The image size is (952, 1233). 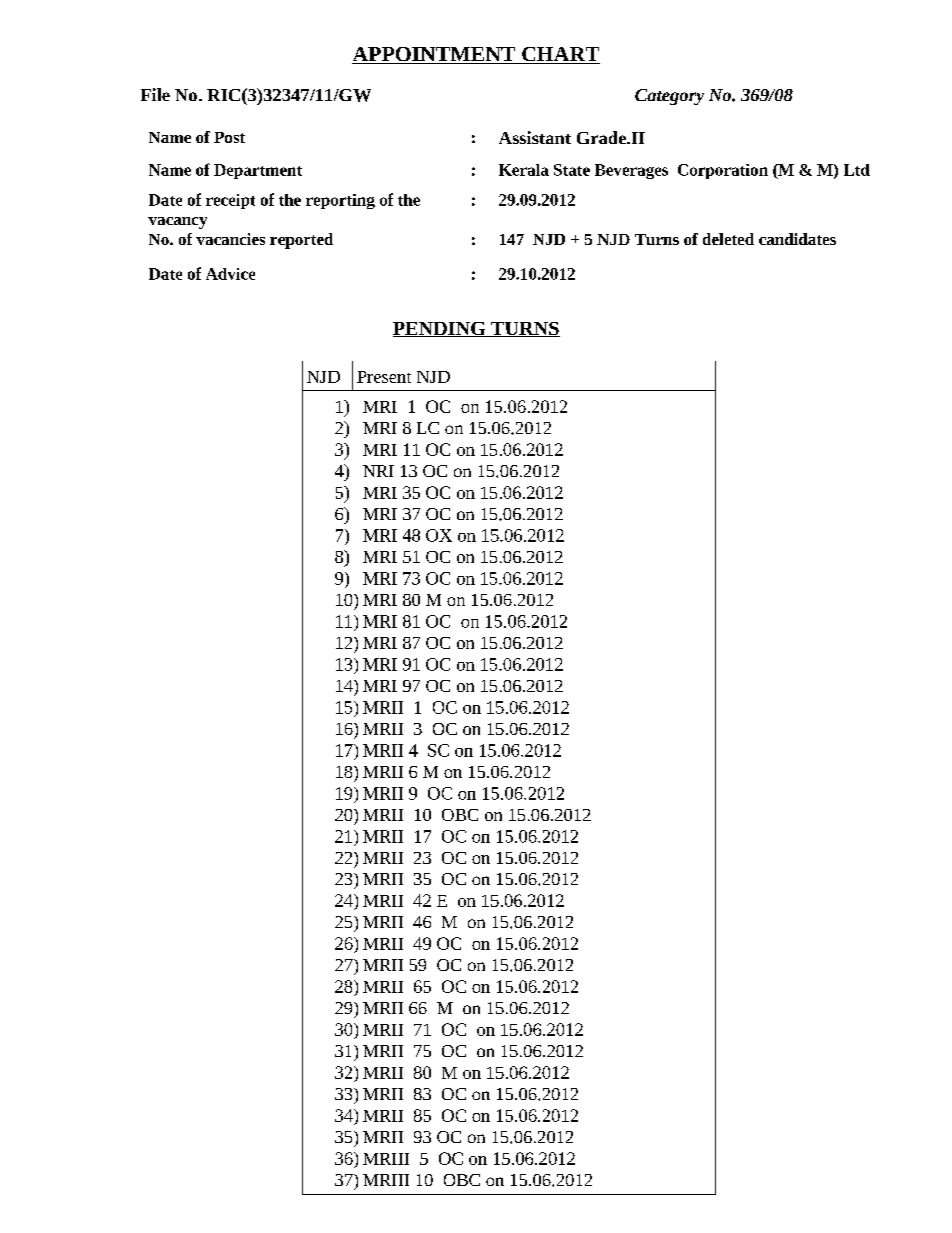 What do you see at coordinates (384, 377) in the page?
I see `Present` at bounding box center [384, 377].
